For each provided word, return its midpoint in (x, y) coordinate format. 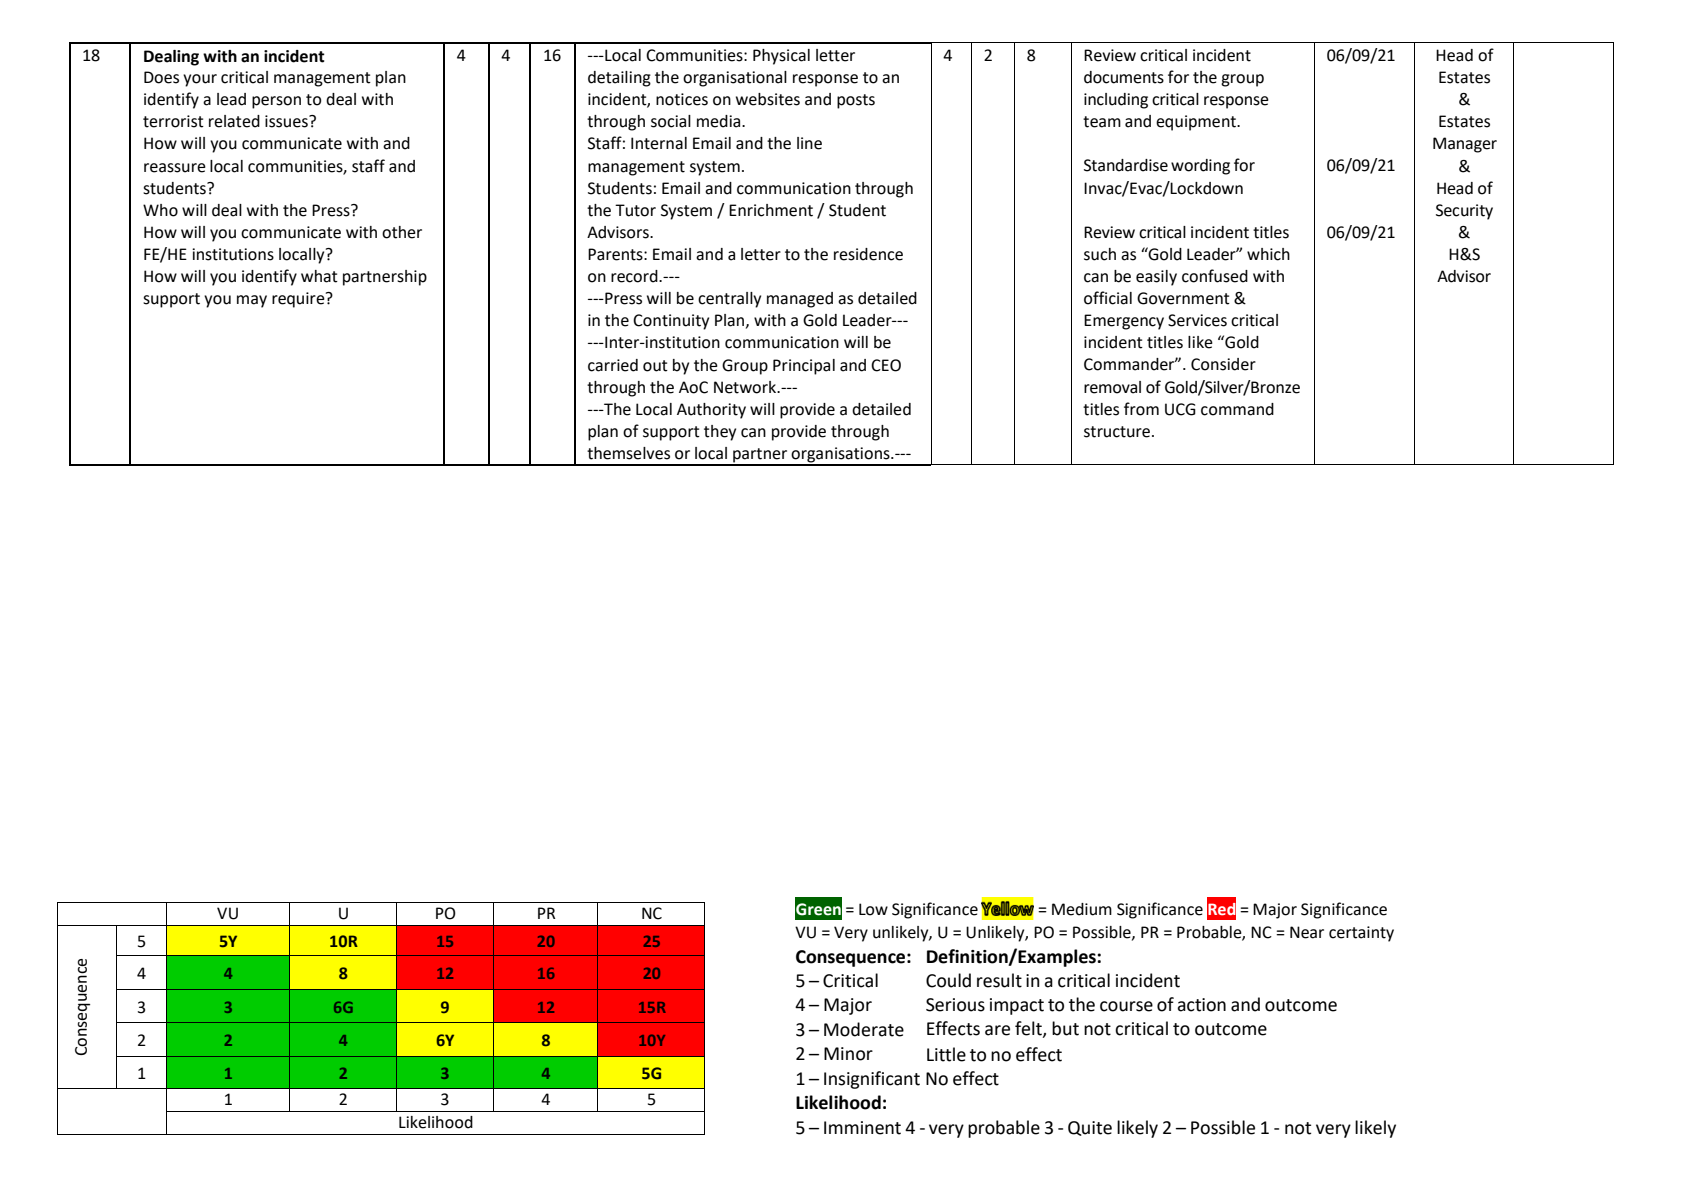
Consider (1223, 364)
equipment (1197, 123)
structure (1118, 432)
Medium (1082, 909)
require (299, 300)
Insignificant (872, 1080)
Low (873, 909)
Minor (848, 1054)
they (720, 433)
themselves (628, 453)
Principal (804, 367)
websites (768, 99)
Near (1307, 932)
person (276, 102)
